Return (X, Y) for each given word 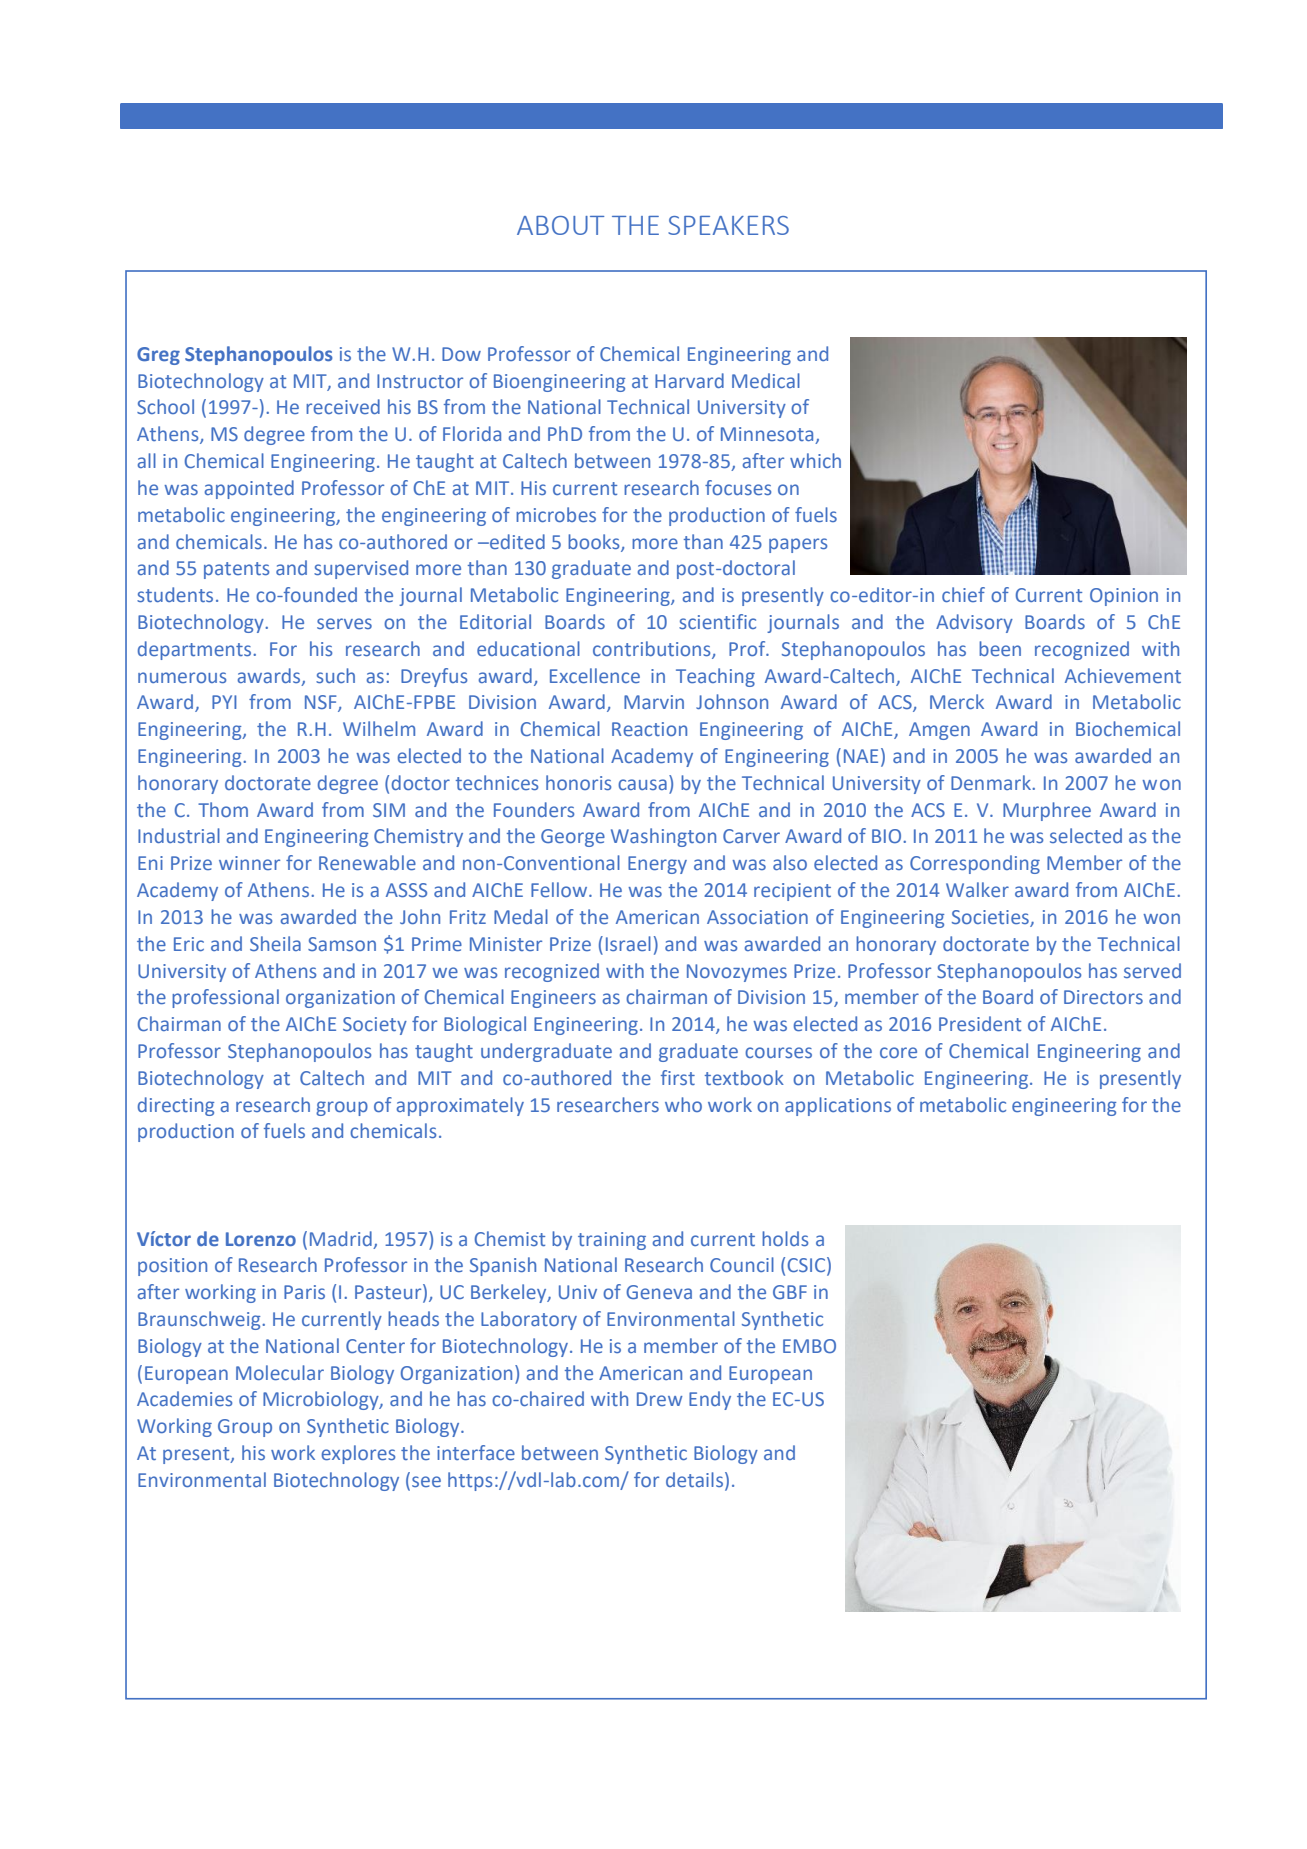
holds (785, 1238)
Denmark (992, 782)
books (595, 542)
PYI (224, 702)
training (612, 1241)
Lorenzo (261, 1239)
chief (963, 594)
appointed (249, 489)
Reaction (649, 729)
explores (358, 1454)
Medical (766, 380)
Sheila (275, 943)
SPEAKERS (728, 225)
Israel (628, 943)
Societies (991, 918)
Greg (158, 356)
